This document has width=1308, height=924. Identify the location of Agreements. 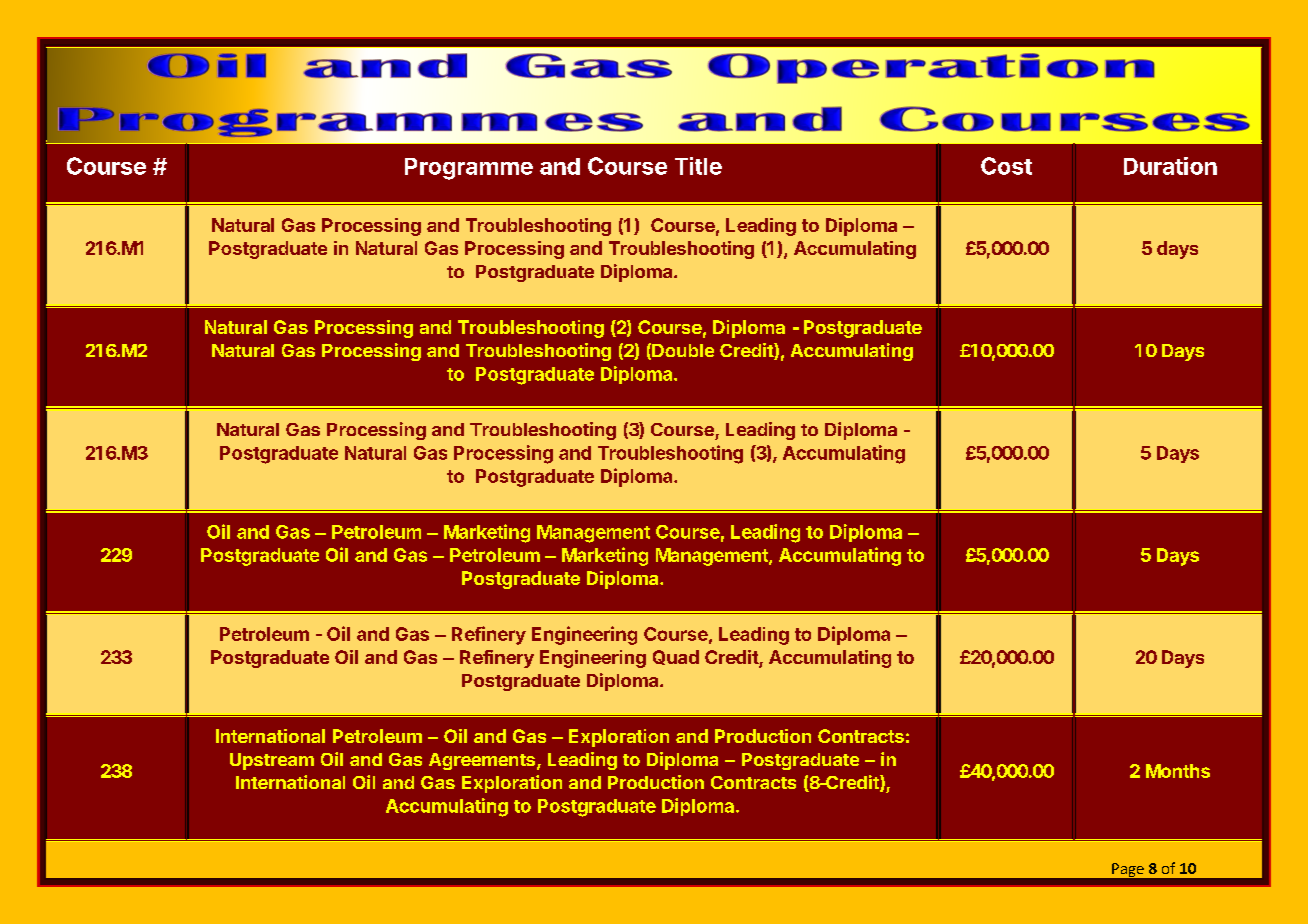
(483, 761).
